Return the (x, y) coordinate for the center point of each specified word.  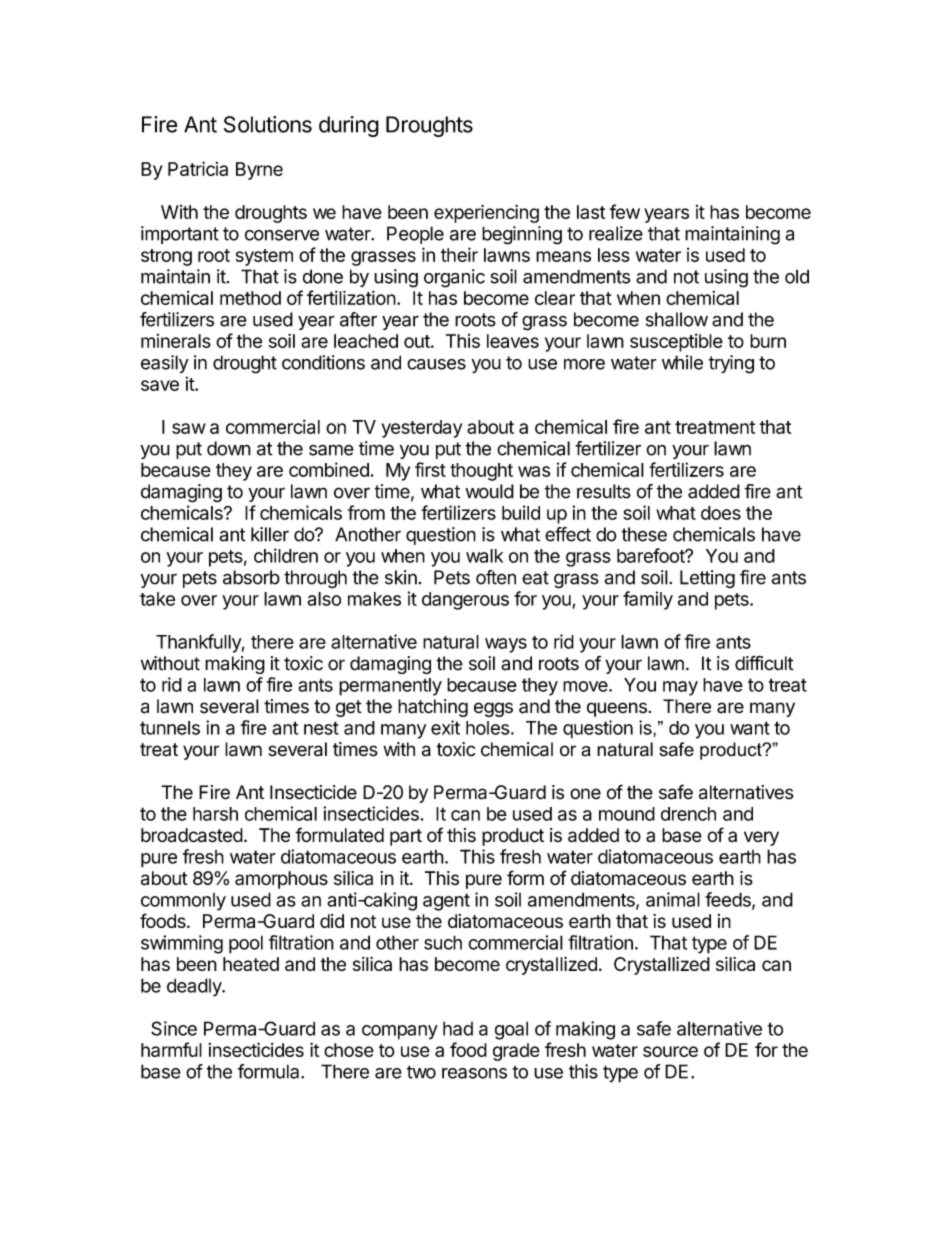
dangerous (465, 601)
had (458, 1028)
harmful (171, 1049)
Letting (707, 579)
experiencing (486, 213)
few (624, 211)
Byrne (259, 171)
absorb (251, 577)
